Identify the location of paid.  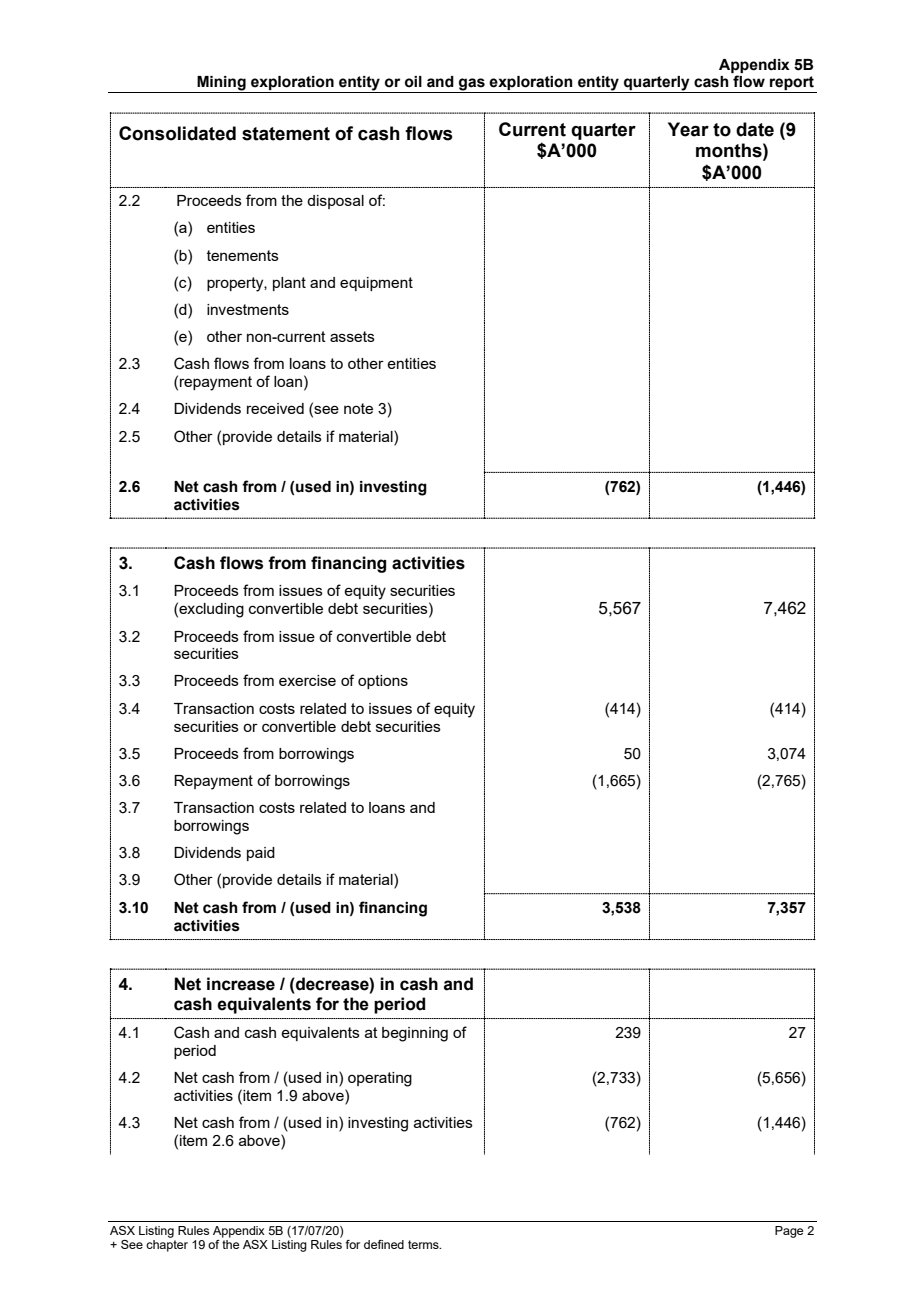
(261, 854).
